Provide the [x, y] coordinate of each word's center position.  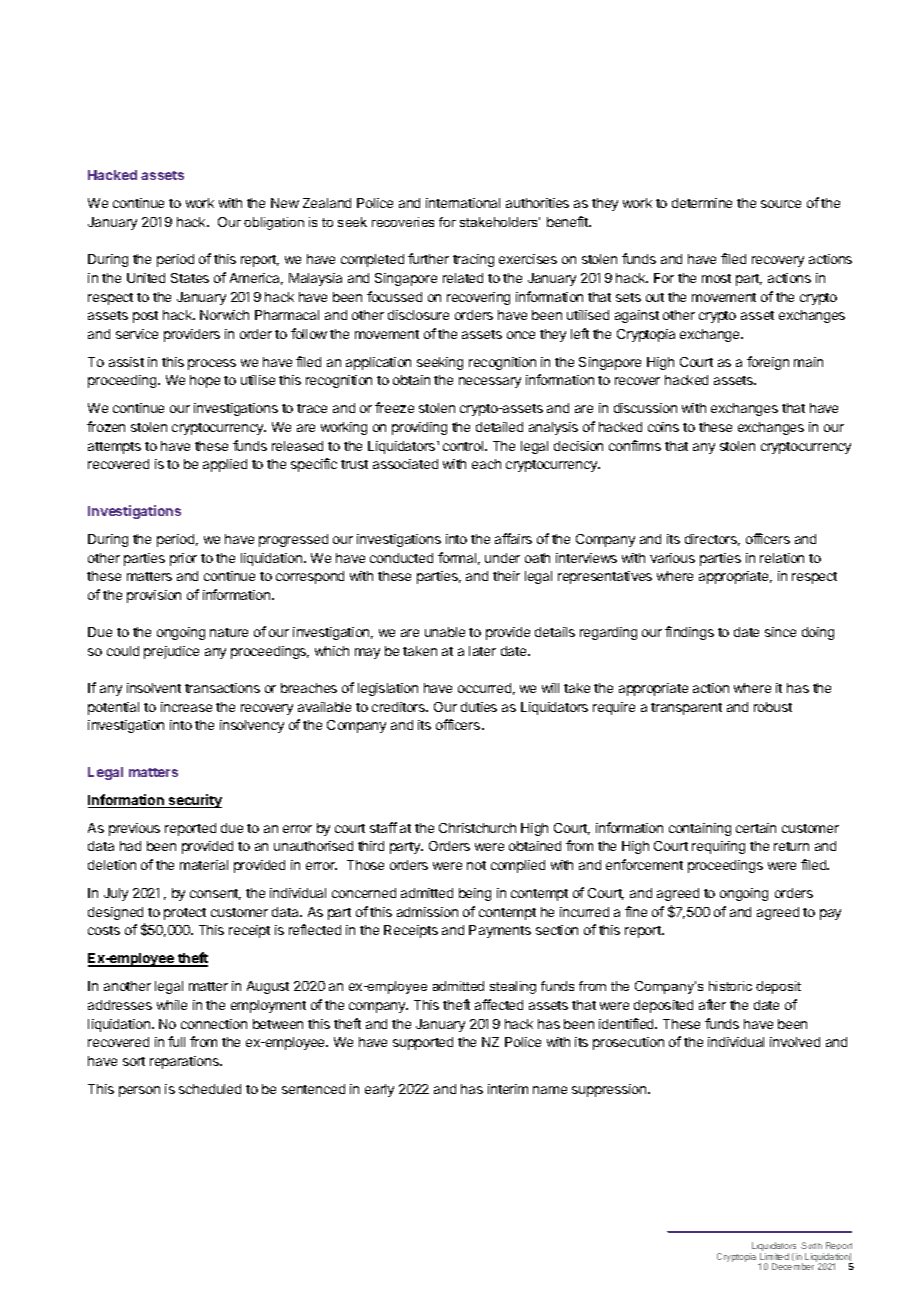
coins [663, 427]
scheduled [210, 1089]
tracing [473, 260]
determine [702, 203]
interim [508, 1089]
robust [773, 707]
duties [479, 707]
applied [225, 465]
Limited [774, 1256]
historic [730, 986]
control [464, 446]
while [172, 1005]
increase [186, 707]
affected [499, 1004]
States [190, 278]
